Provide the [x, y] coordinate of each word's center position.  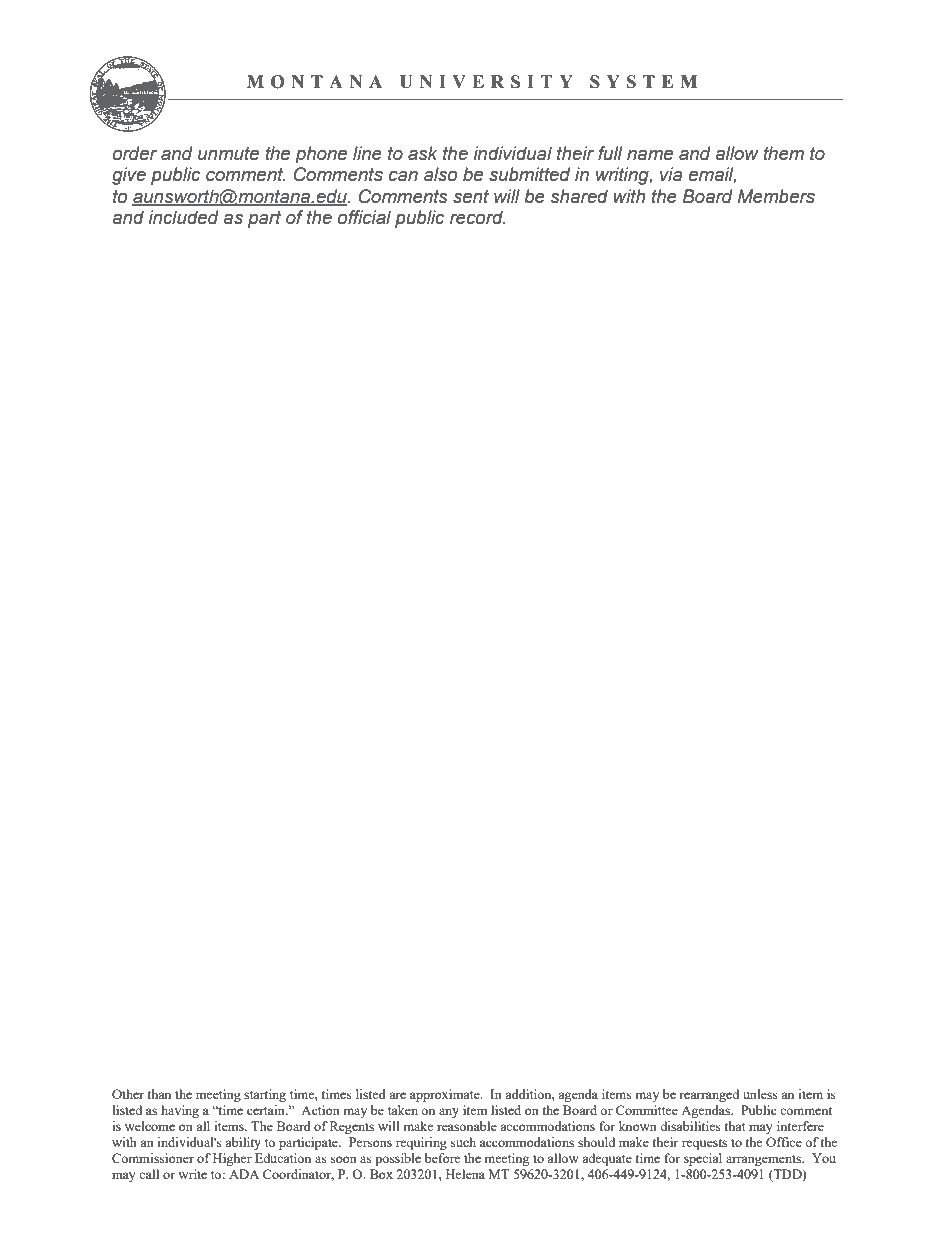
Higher [232, 1159]
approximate [446, 1095]
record [477, 217]
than [159, 1094]
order [135, 153]
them [783, 153]
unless [760, 1094]
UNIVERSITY [486, 82]
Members [776, 196]
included [184, 217]
